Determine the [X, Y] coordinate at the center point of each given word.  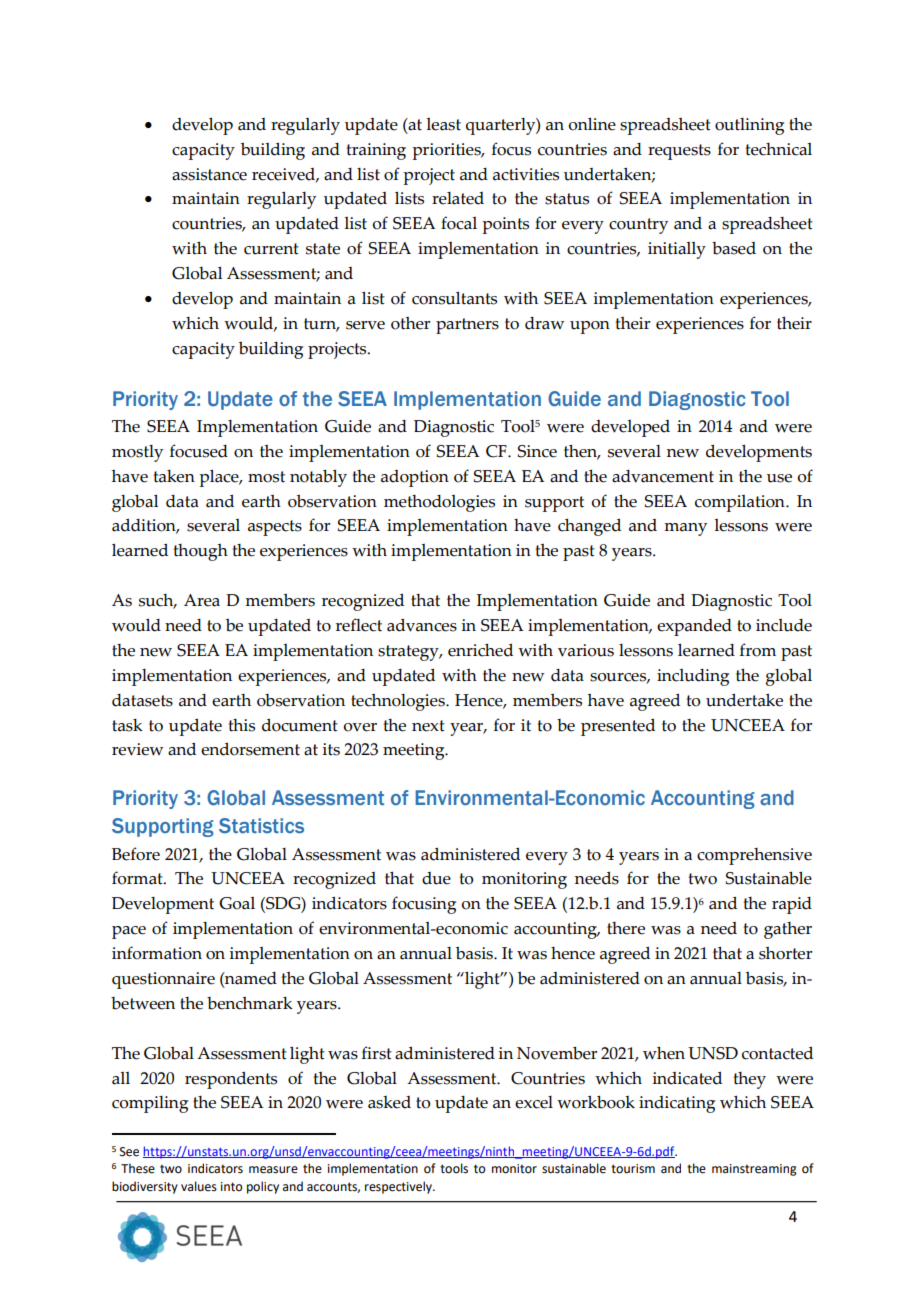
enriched [480, 650]
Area [202, 600]
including [693, 677]
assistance [209, 174]
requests [679, 152]
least [443, 124]
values [199, 1186]
